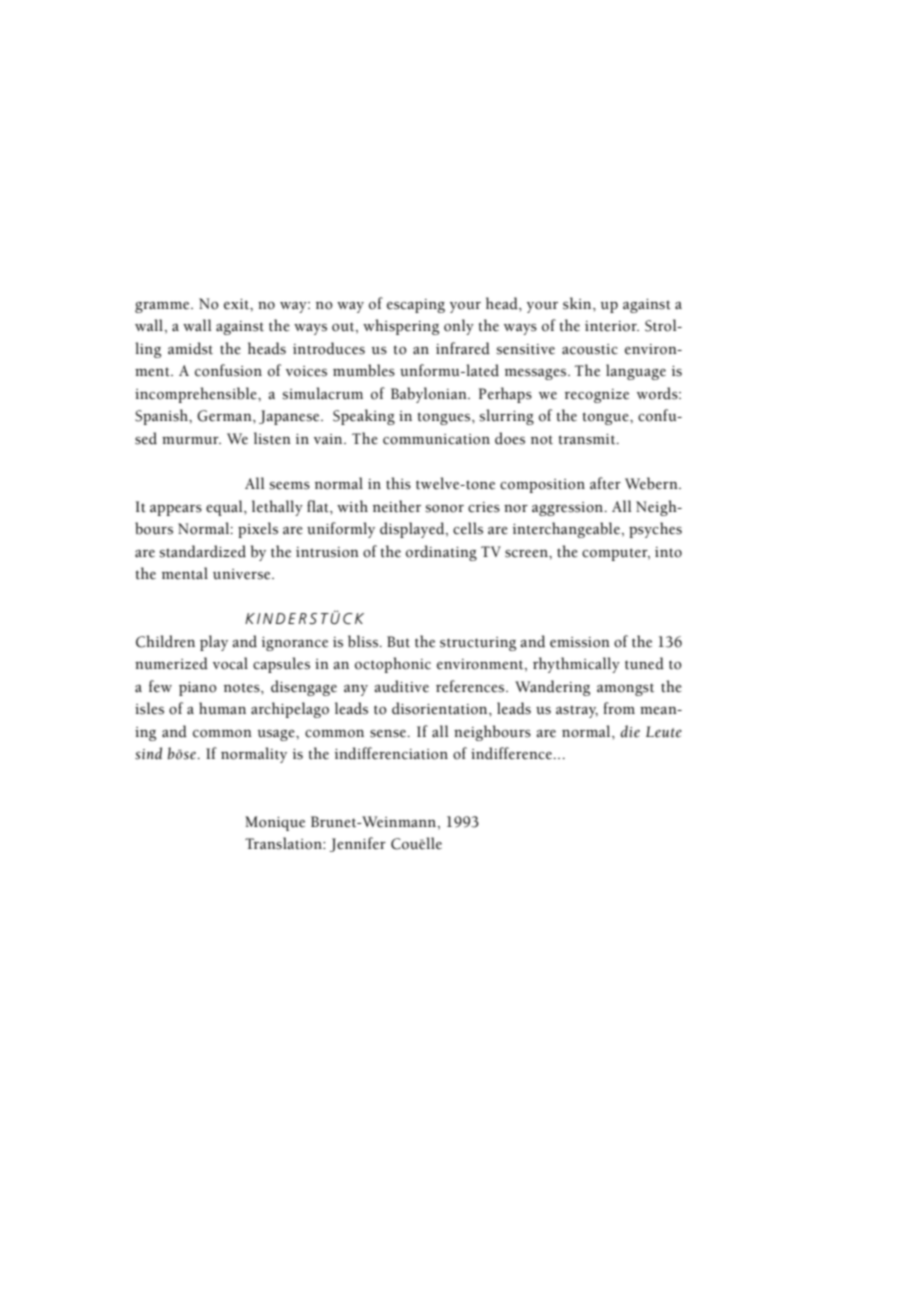 The height and width of the document is (1308, 924). I want to click on gramme, so click(163, 307).
